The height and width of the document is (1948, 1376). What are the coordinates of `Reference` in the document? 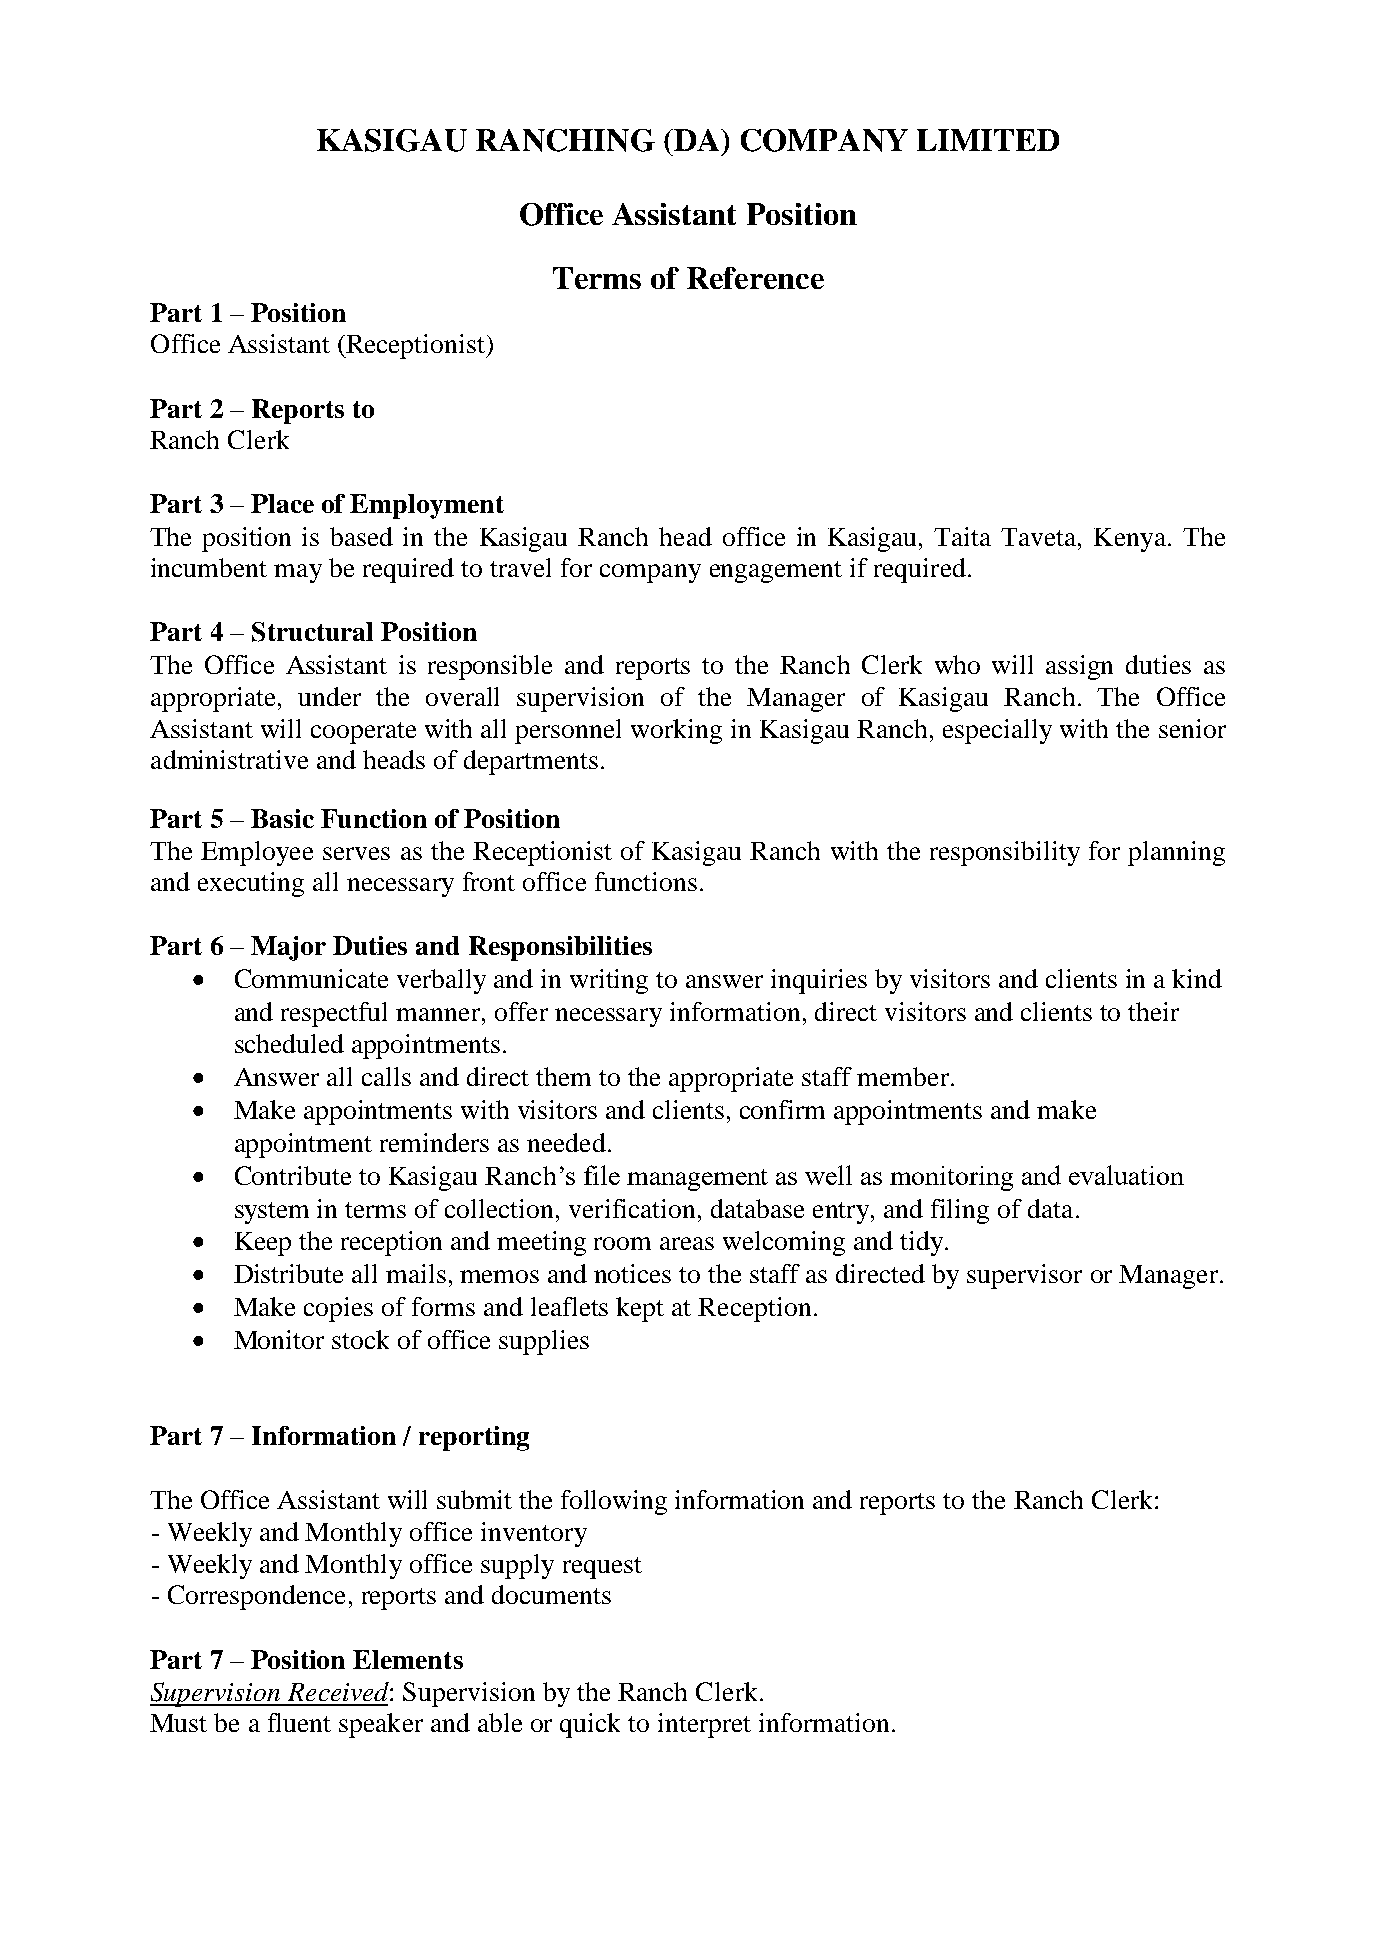 It's located at (755, 278).
